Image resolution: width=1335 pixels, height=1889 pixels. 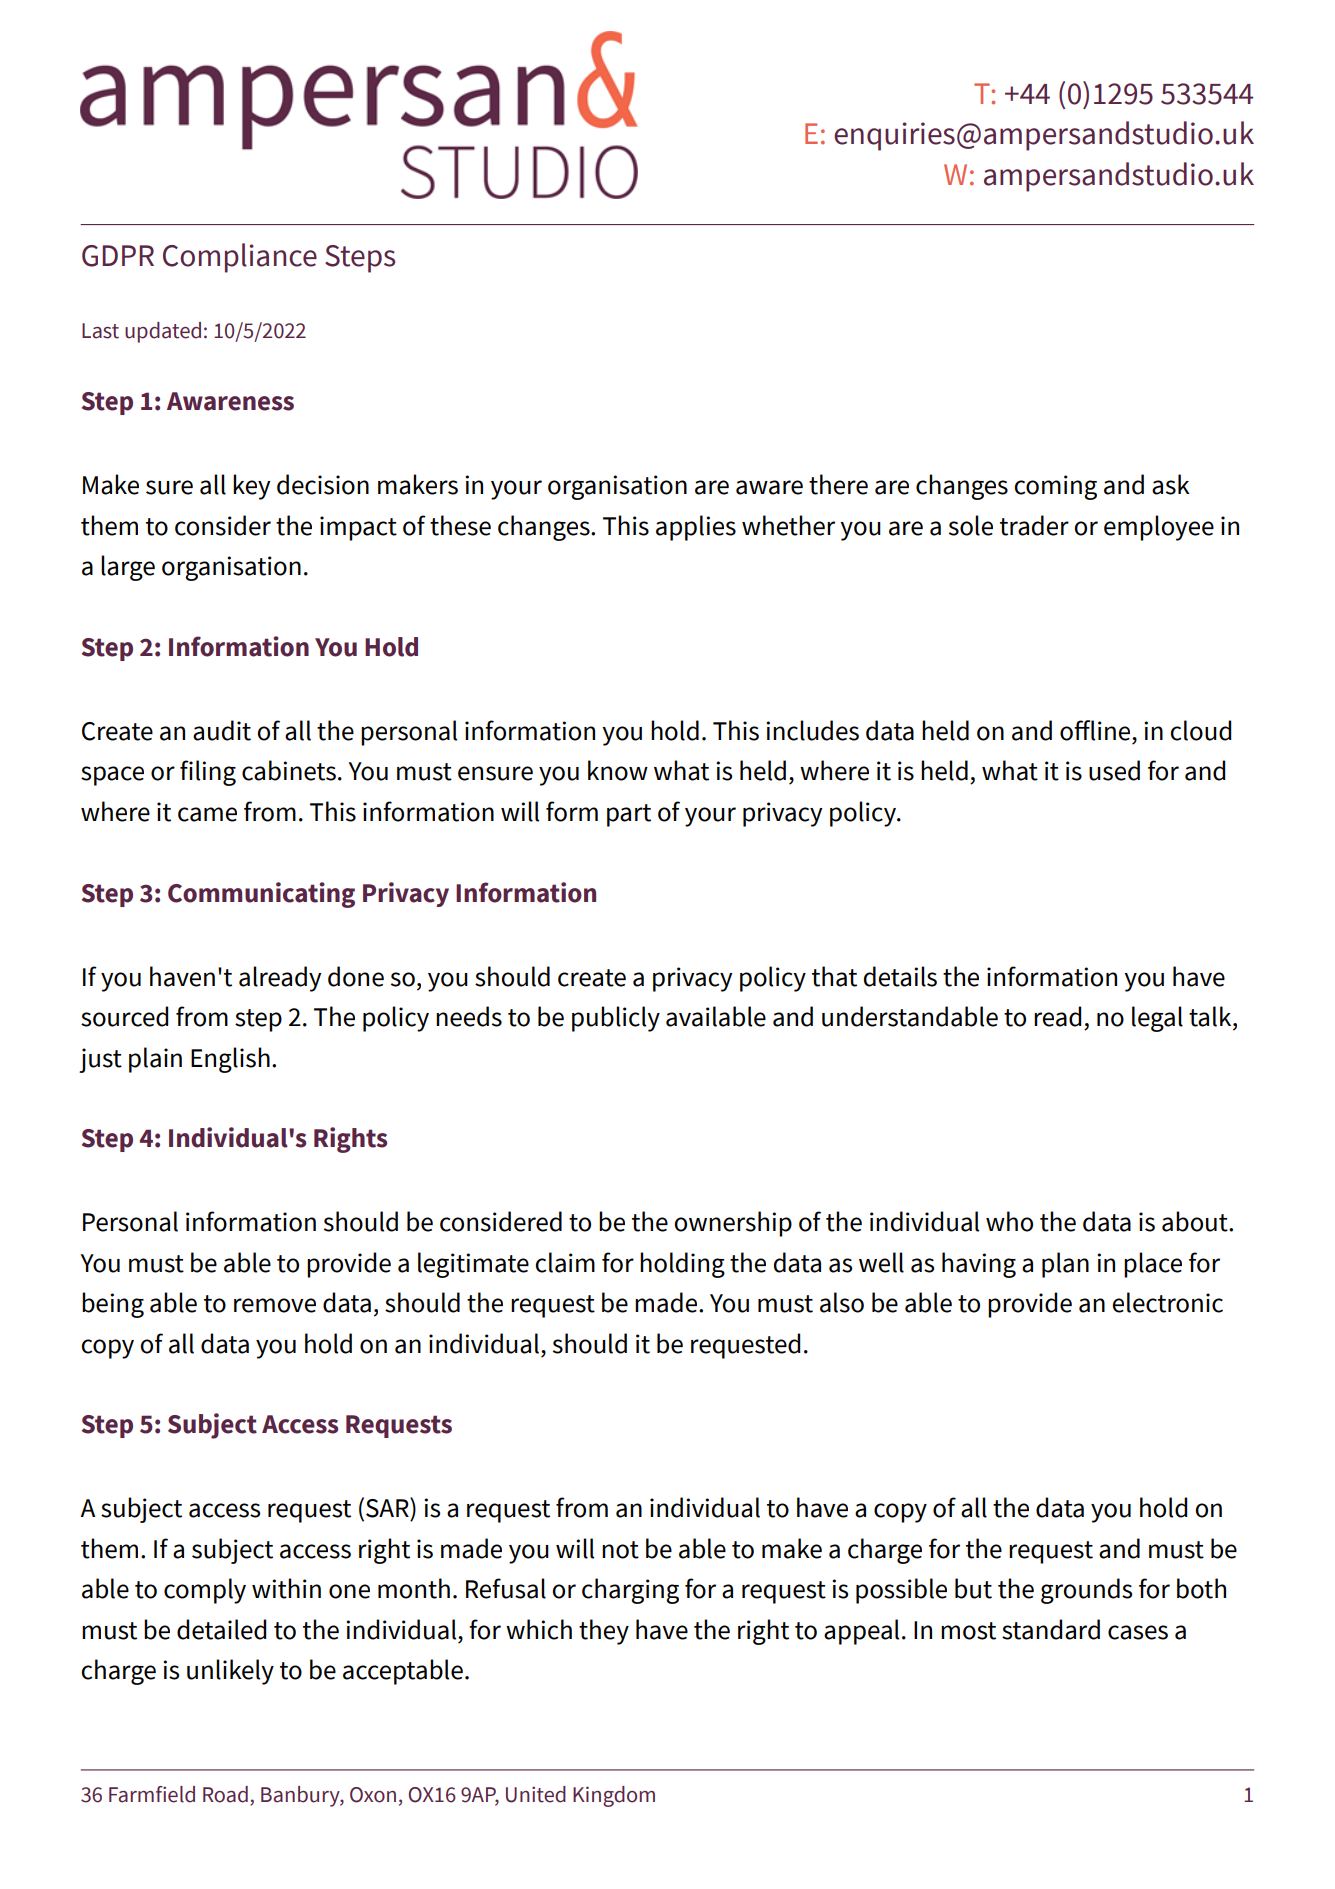 I want to click on coming, so click(x=1055, y=487).
